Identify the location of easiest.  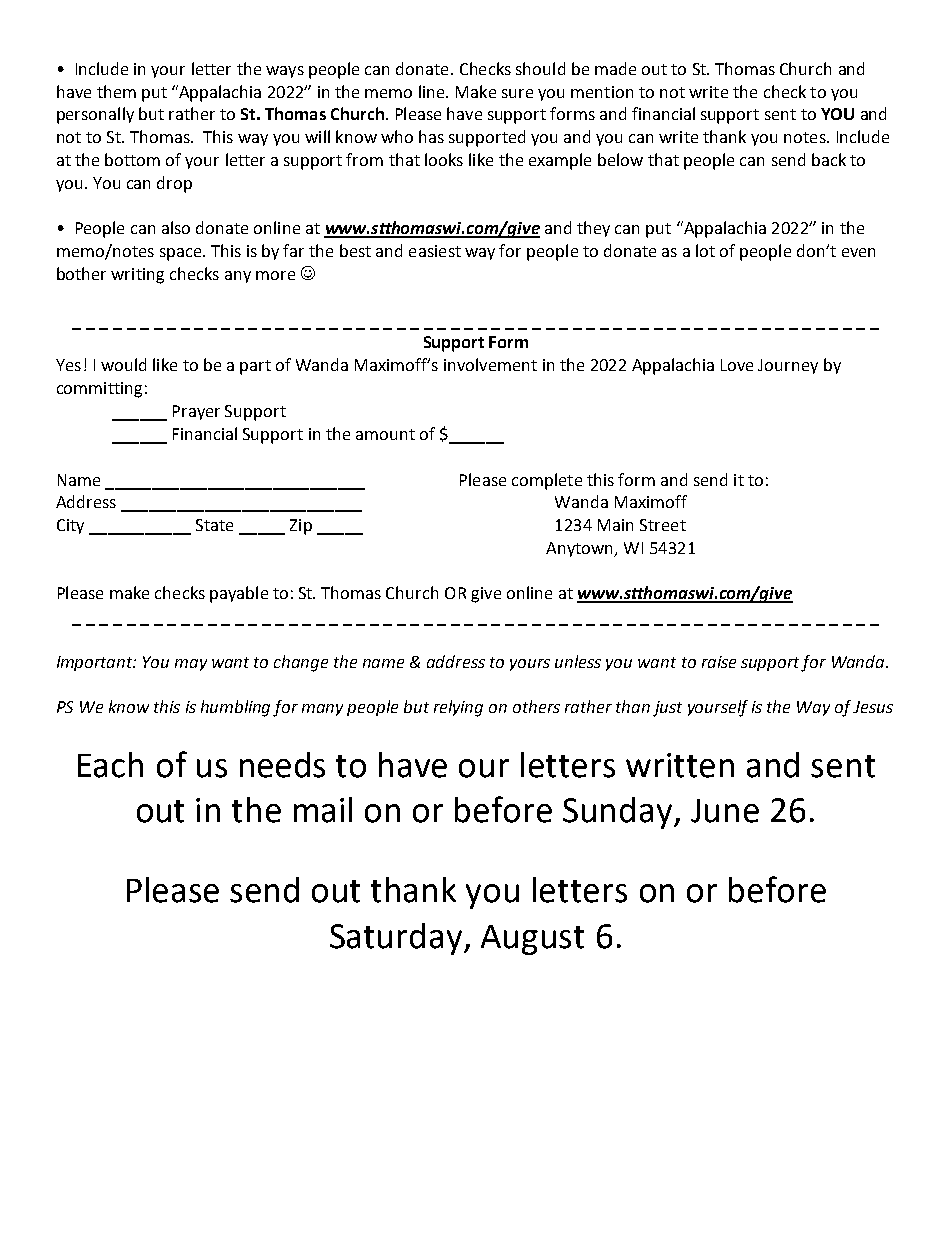
(435, 251).
